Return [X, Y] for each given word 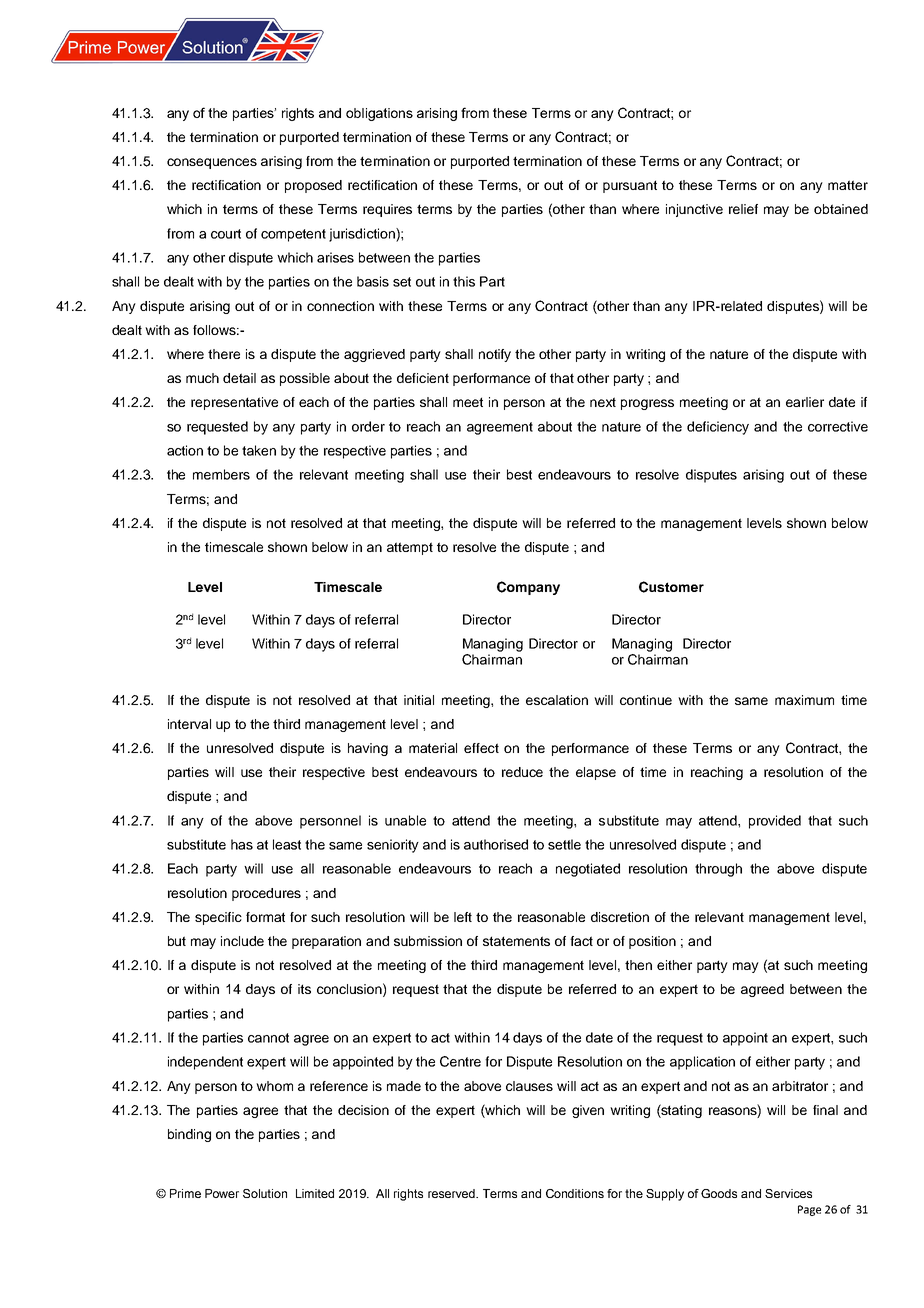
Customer [671, 587]
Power [222, 1193]
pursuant [630, 186]
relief [743, 209]
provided [775, 822]
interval [189, 724]
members [221, 474]
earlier [805, 402]
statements [516, 941]
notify [495, 355]
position [652, 942]
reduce [522, 772]
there [224, 354]
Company [528, 588]
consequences [212, 163]
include [242, 941]
